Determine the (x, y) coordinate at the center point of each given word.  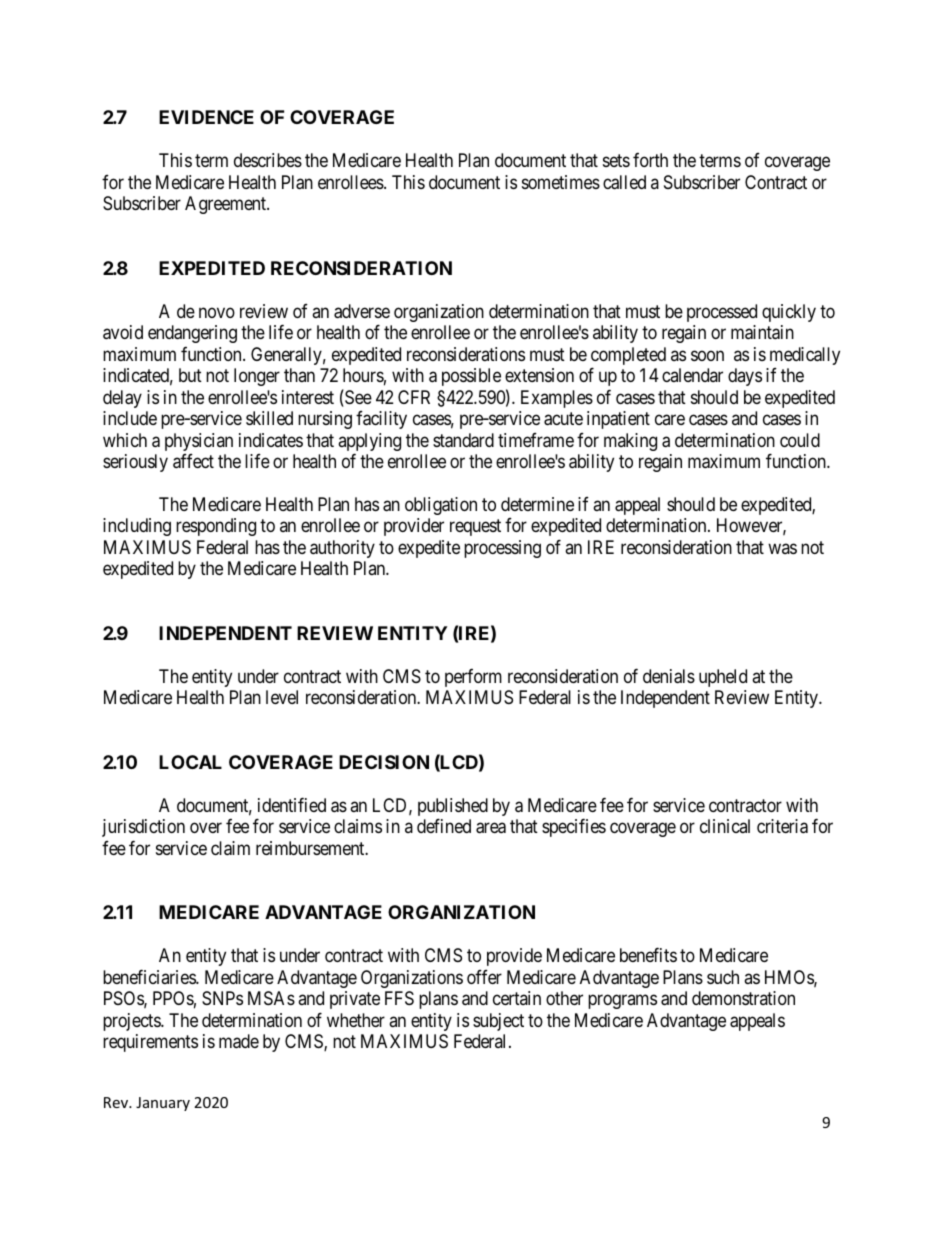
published (453, 808)
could (800, 440)
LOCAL (190, 762)
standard (463, 440)
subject (498, 1022)
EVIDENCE (206, 117)
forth (650, 160)
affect (193, 461)
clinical (725, 826)
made (239, 1041)
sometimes (561, 182)
